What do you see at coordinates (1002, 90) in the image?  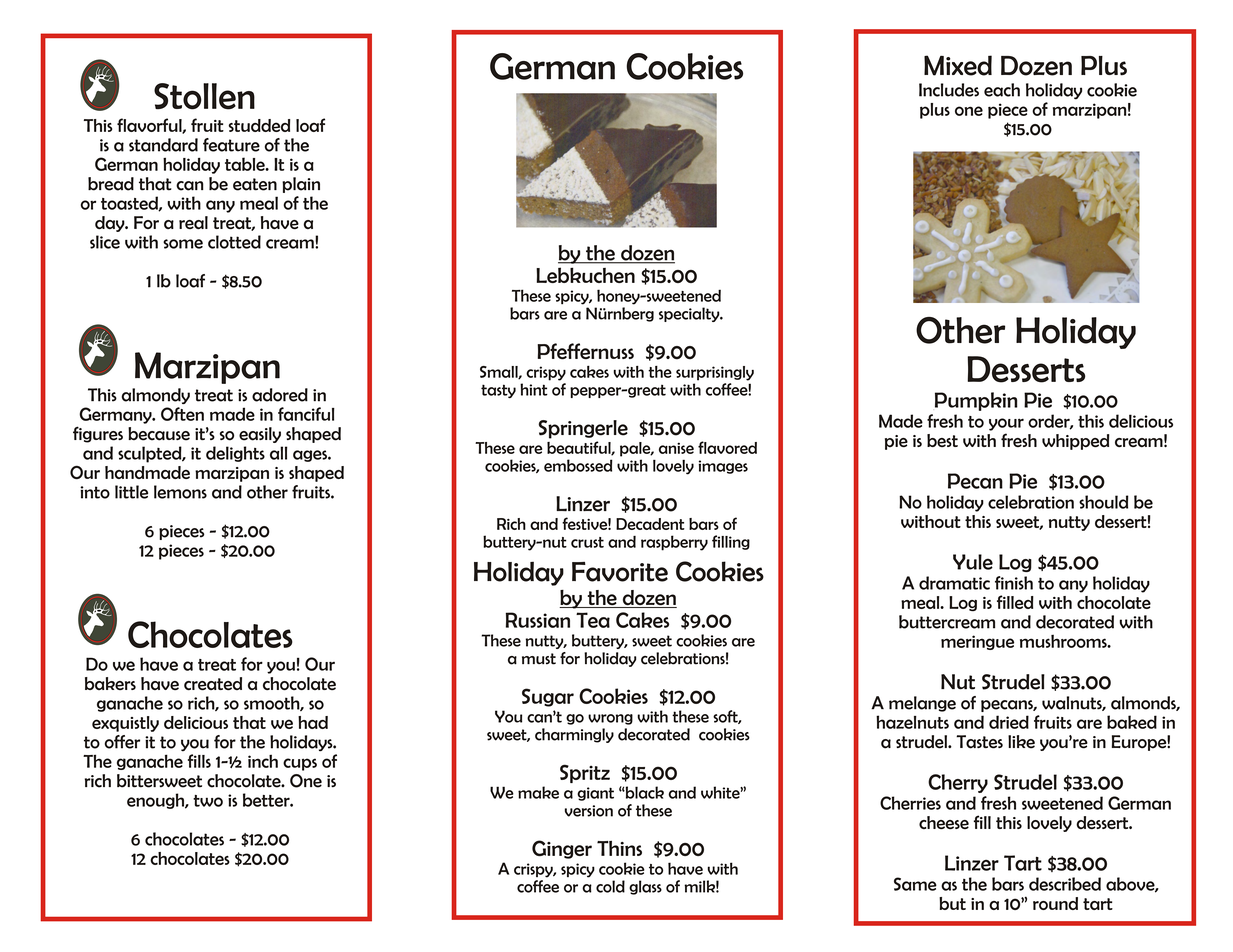 I see `each` at bounding box center [1002, 90].
